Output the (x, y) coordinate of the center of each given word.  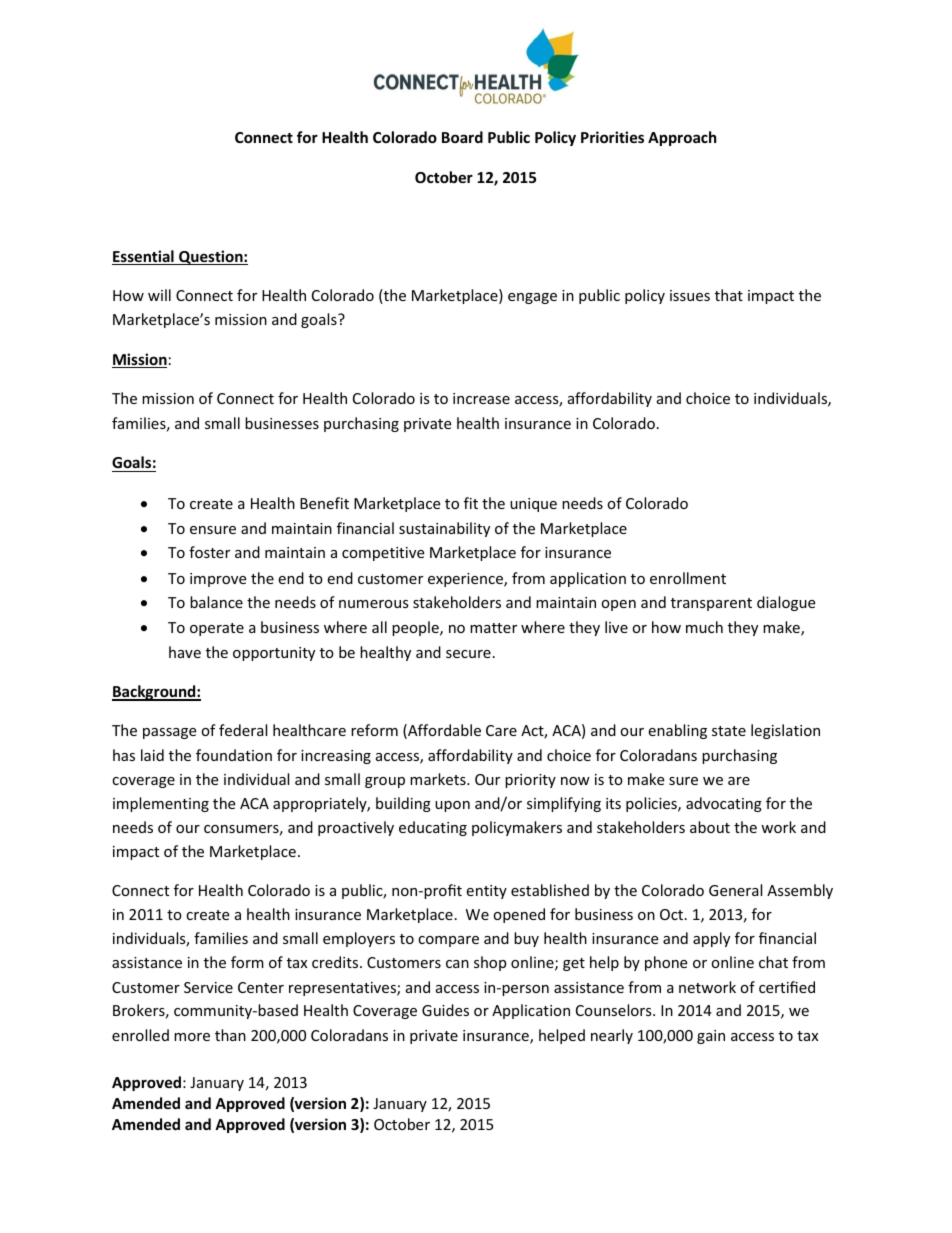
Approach (682, 138)
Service (208, 987)
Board (462, 137)
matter (493, 628)
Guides (445, 1010)
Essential (144, 257)
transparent (711, 604)
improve (218, 580)
